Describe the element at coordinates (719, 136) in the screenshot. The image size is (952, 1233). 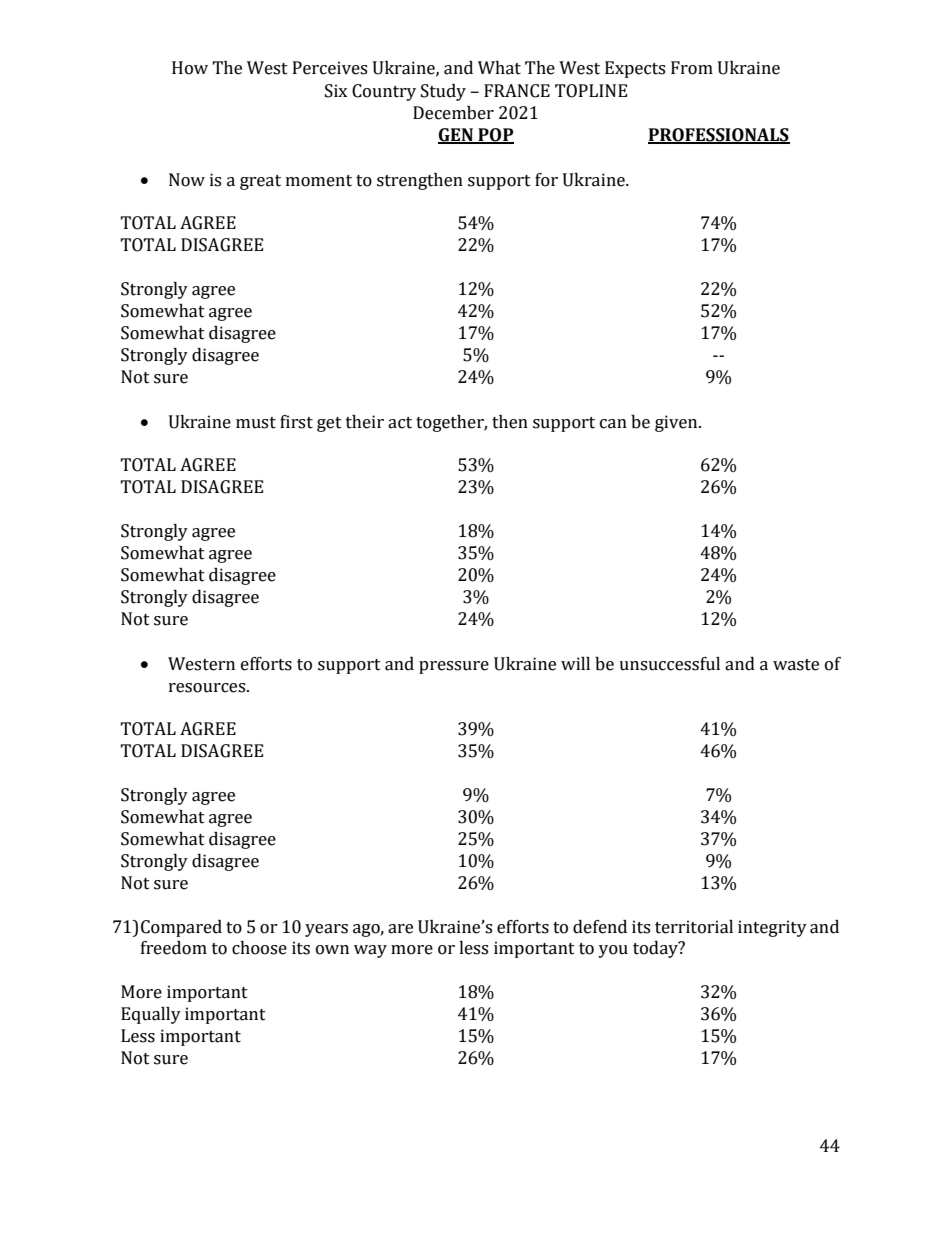
I see `PROFESSIONALS` at that location.
